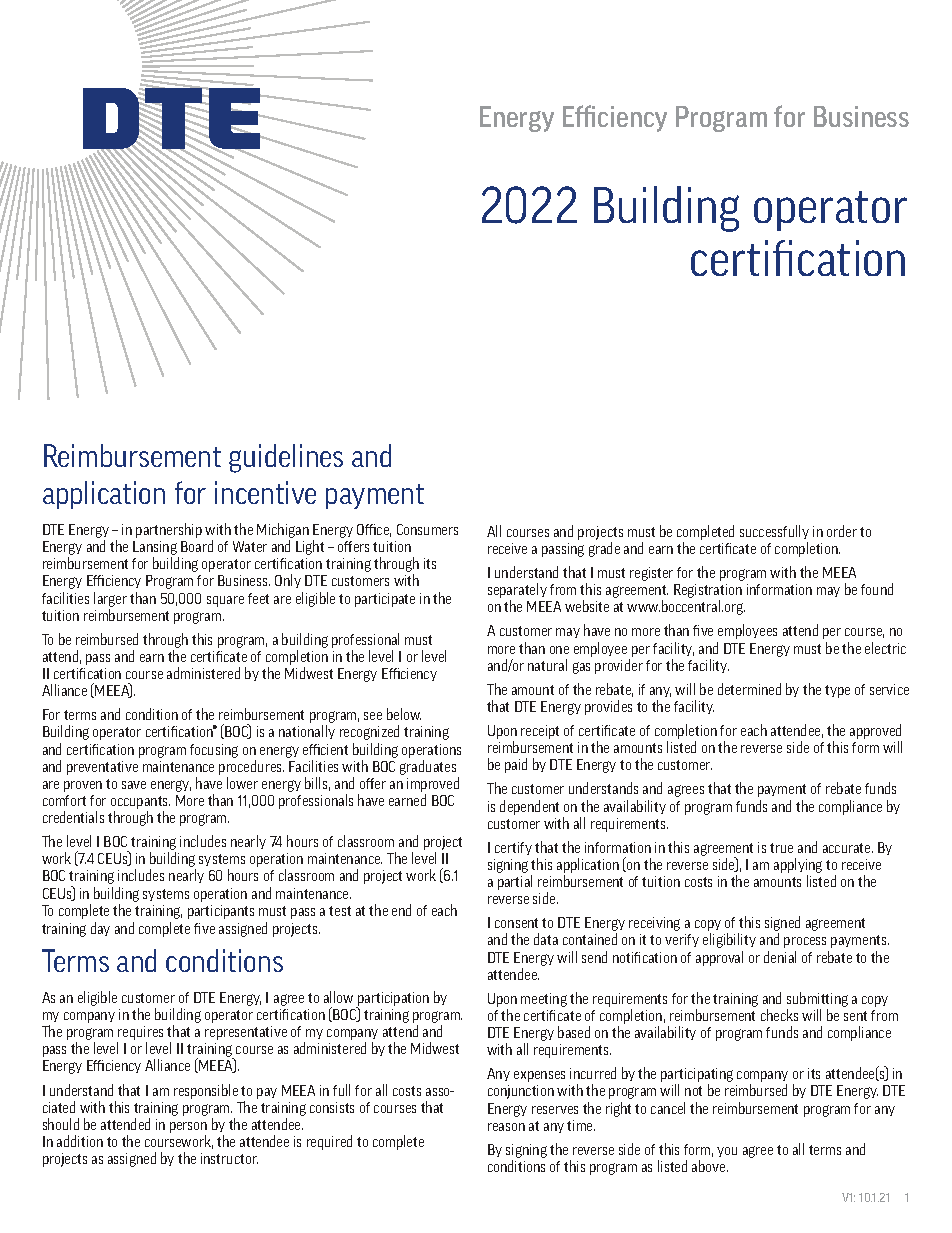 The height and width of the screenshot is (1233, 952). What do you see at coordinates (506, 1127) in the screenshot?
I see `reason` at bounding box center [506, 1127].
